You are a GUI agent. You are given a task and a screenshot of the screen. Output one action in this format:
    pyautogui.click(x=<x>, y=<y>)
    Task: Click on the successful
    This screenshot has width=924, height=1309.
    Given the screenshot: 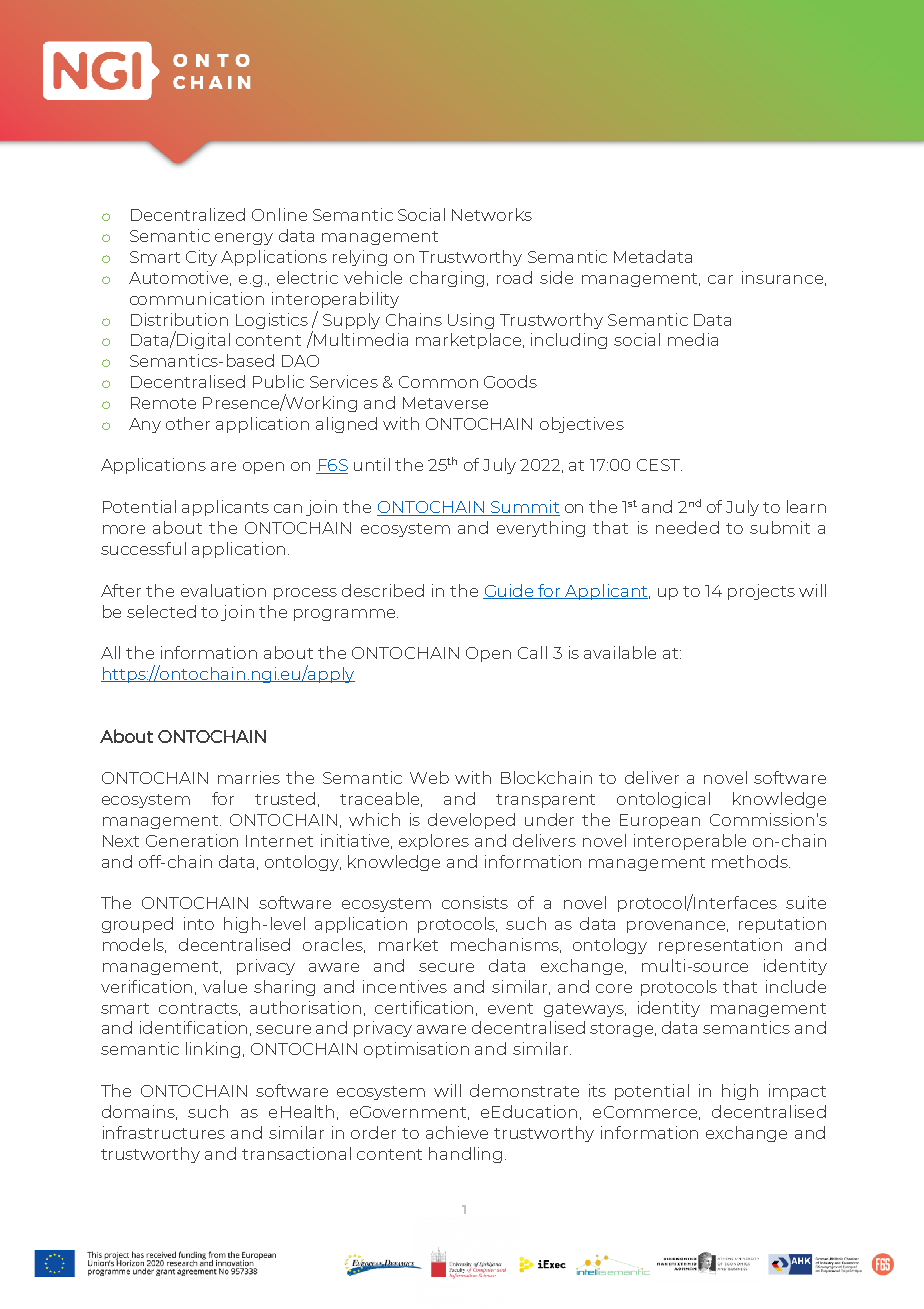 What is the action you would take?
    pyautogui.click(x=143, y=548)
